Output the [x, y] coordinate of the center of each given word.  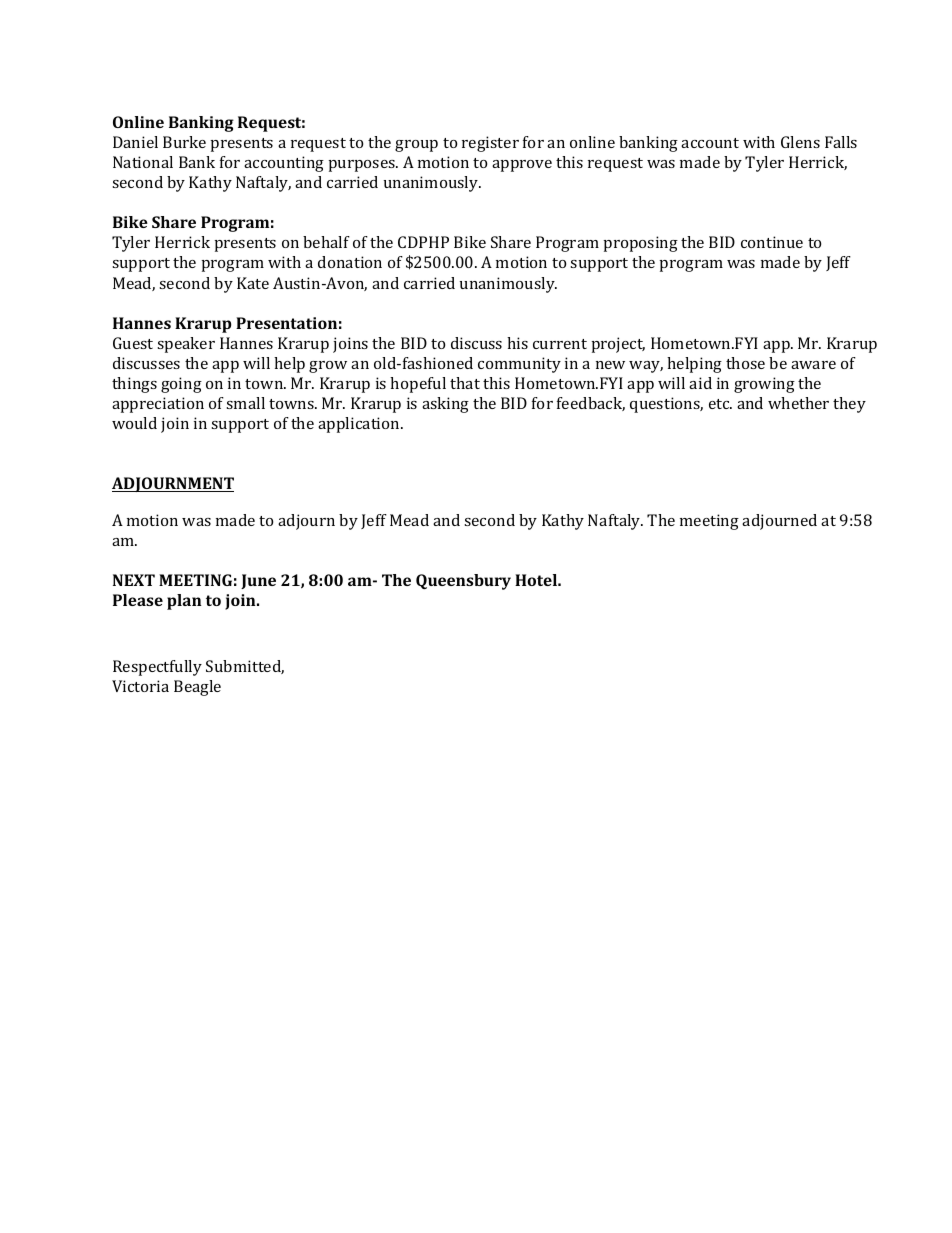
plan [184, 602]
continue [772, 242]
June [258, 581]
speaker [186, 345]
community [519, 365]
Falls [841, 142]
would [134, 423]
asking [445, 405]
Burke [184, 142]
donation [350, 262]
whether [798, 403]
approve [522, 166]
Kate [253, 283]
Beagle [197, 688]
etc [720, 404]
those [745, 363]
